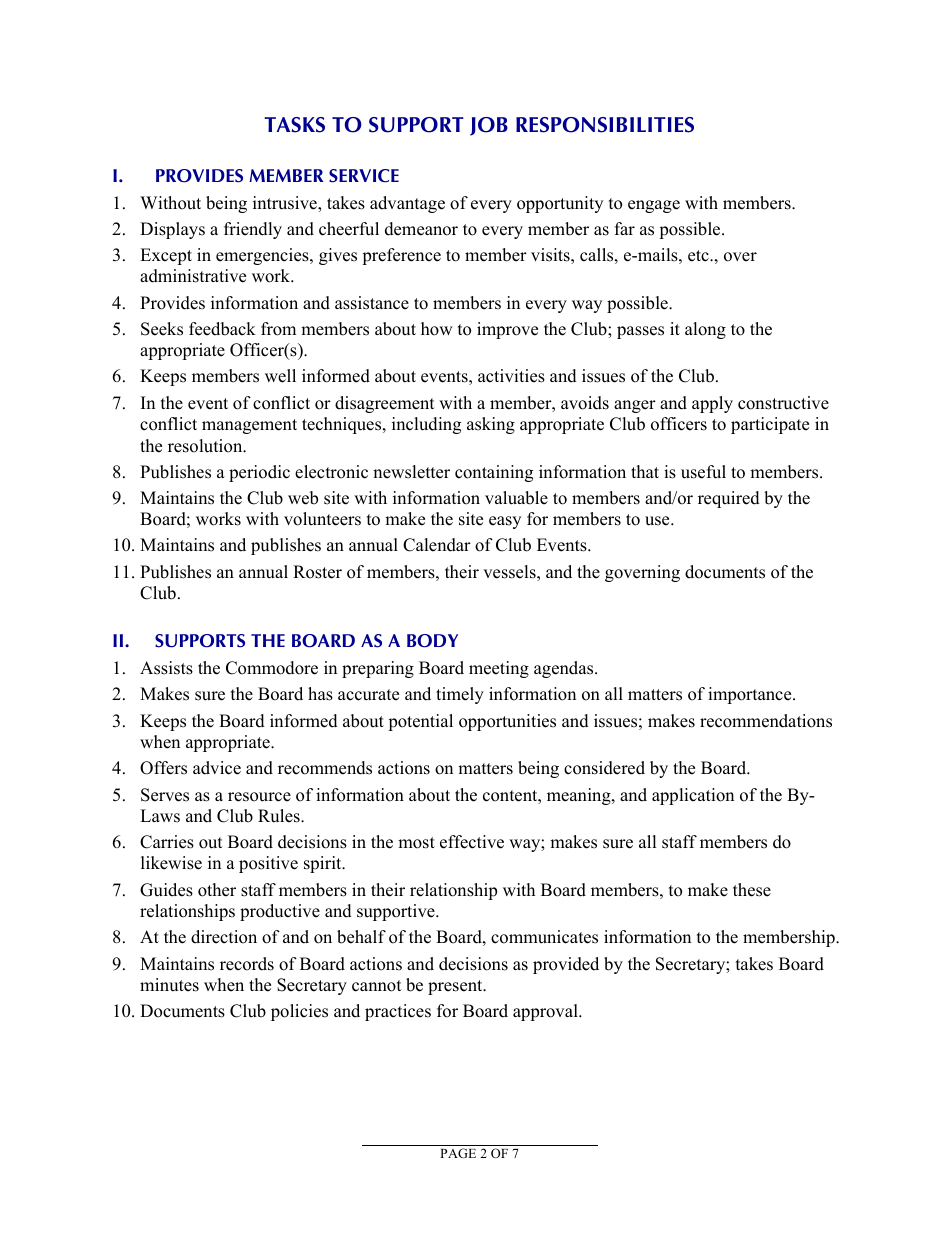 Image resolution: width=952 pixels, height=1233 pixels. What do you see at coordinates (654, 206) in the screenshot?
I see `engage` at bounding box center [654, 206].
